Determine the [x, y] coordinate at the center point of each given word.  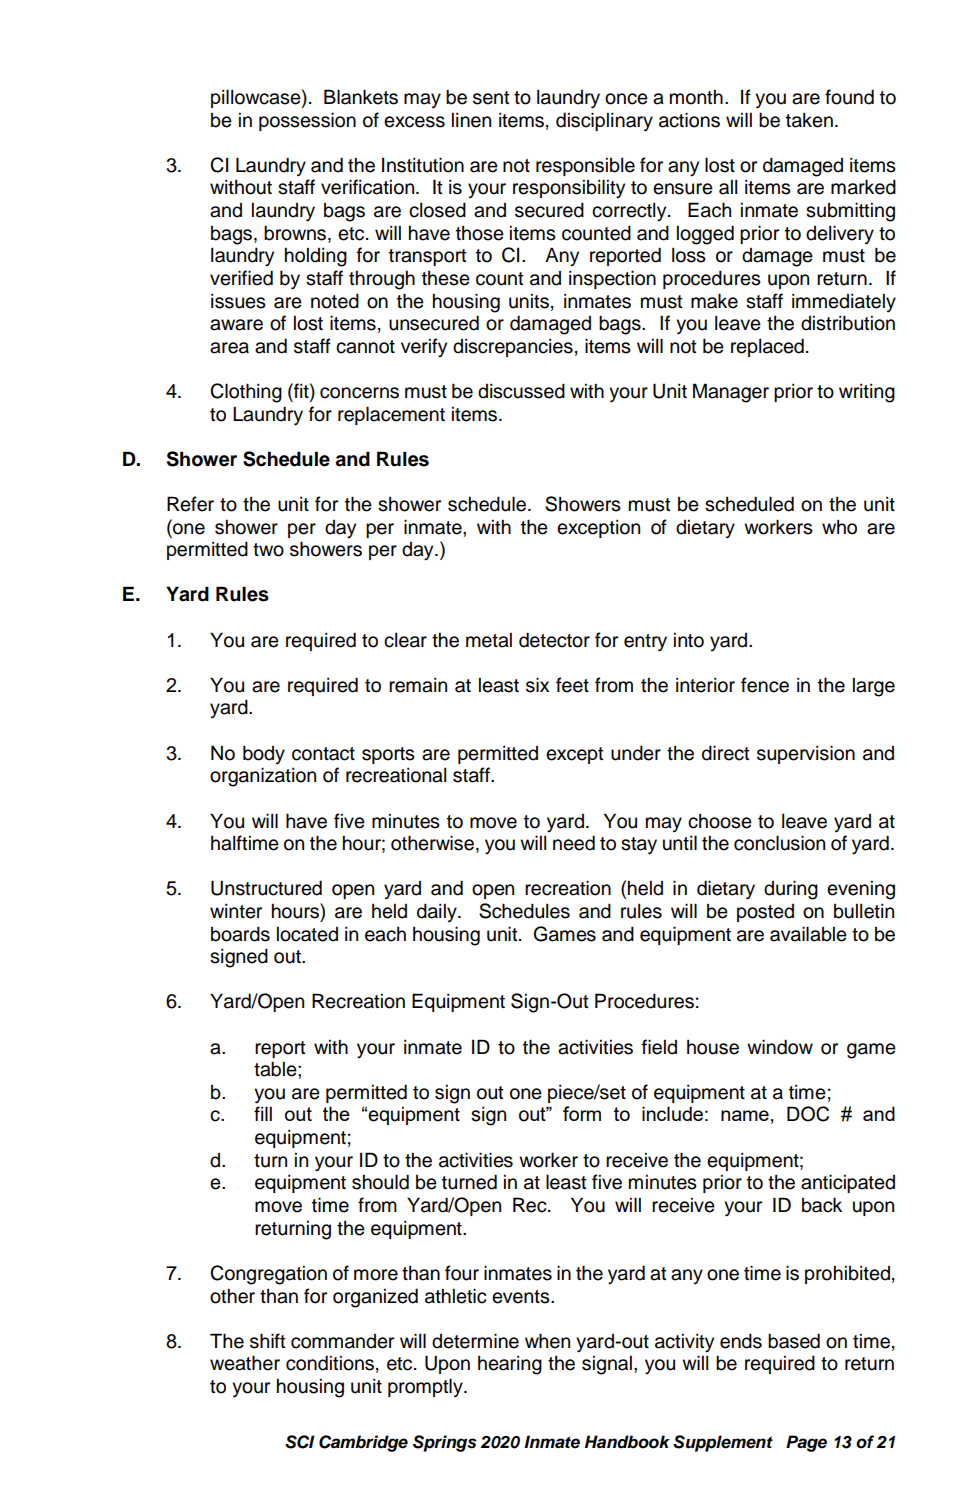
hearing [510, 1365]
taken [809, 120]
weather [245, 1363]
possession [307, 121]
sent [491, 98]
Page [806, 1443]
